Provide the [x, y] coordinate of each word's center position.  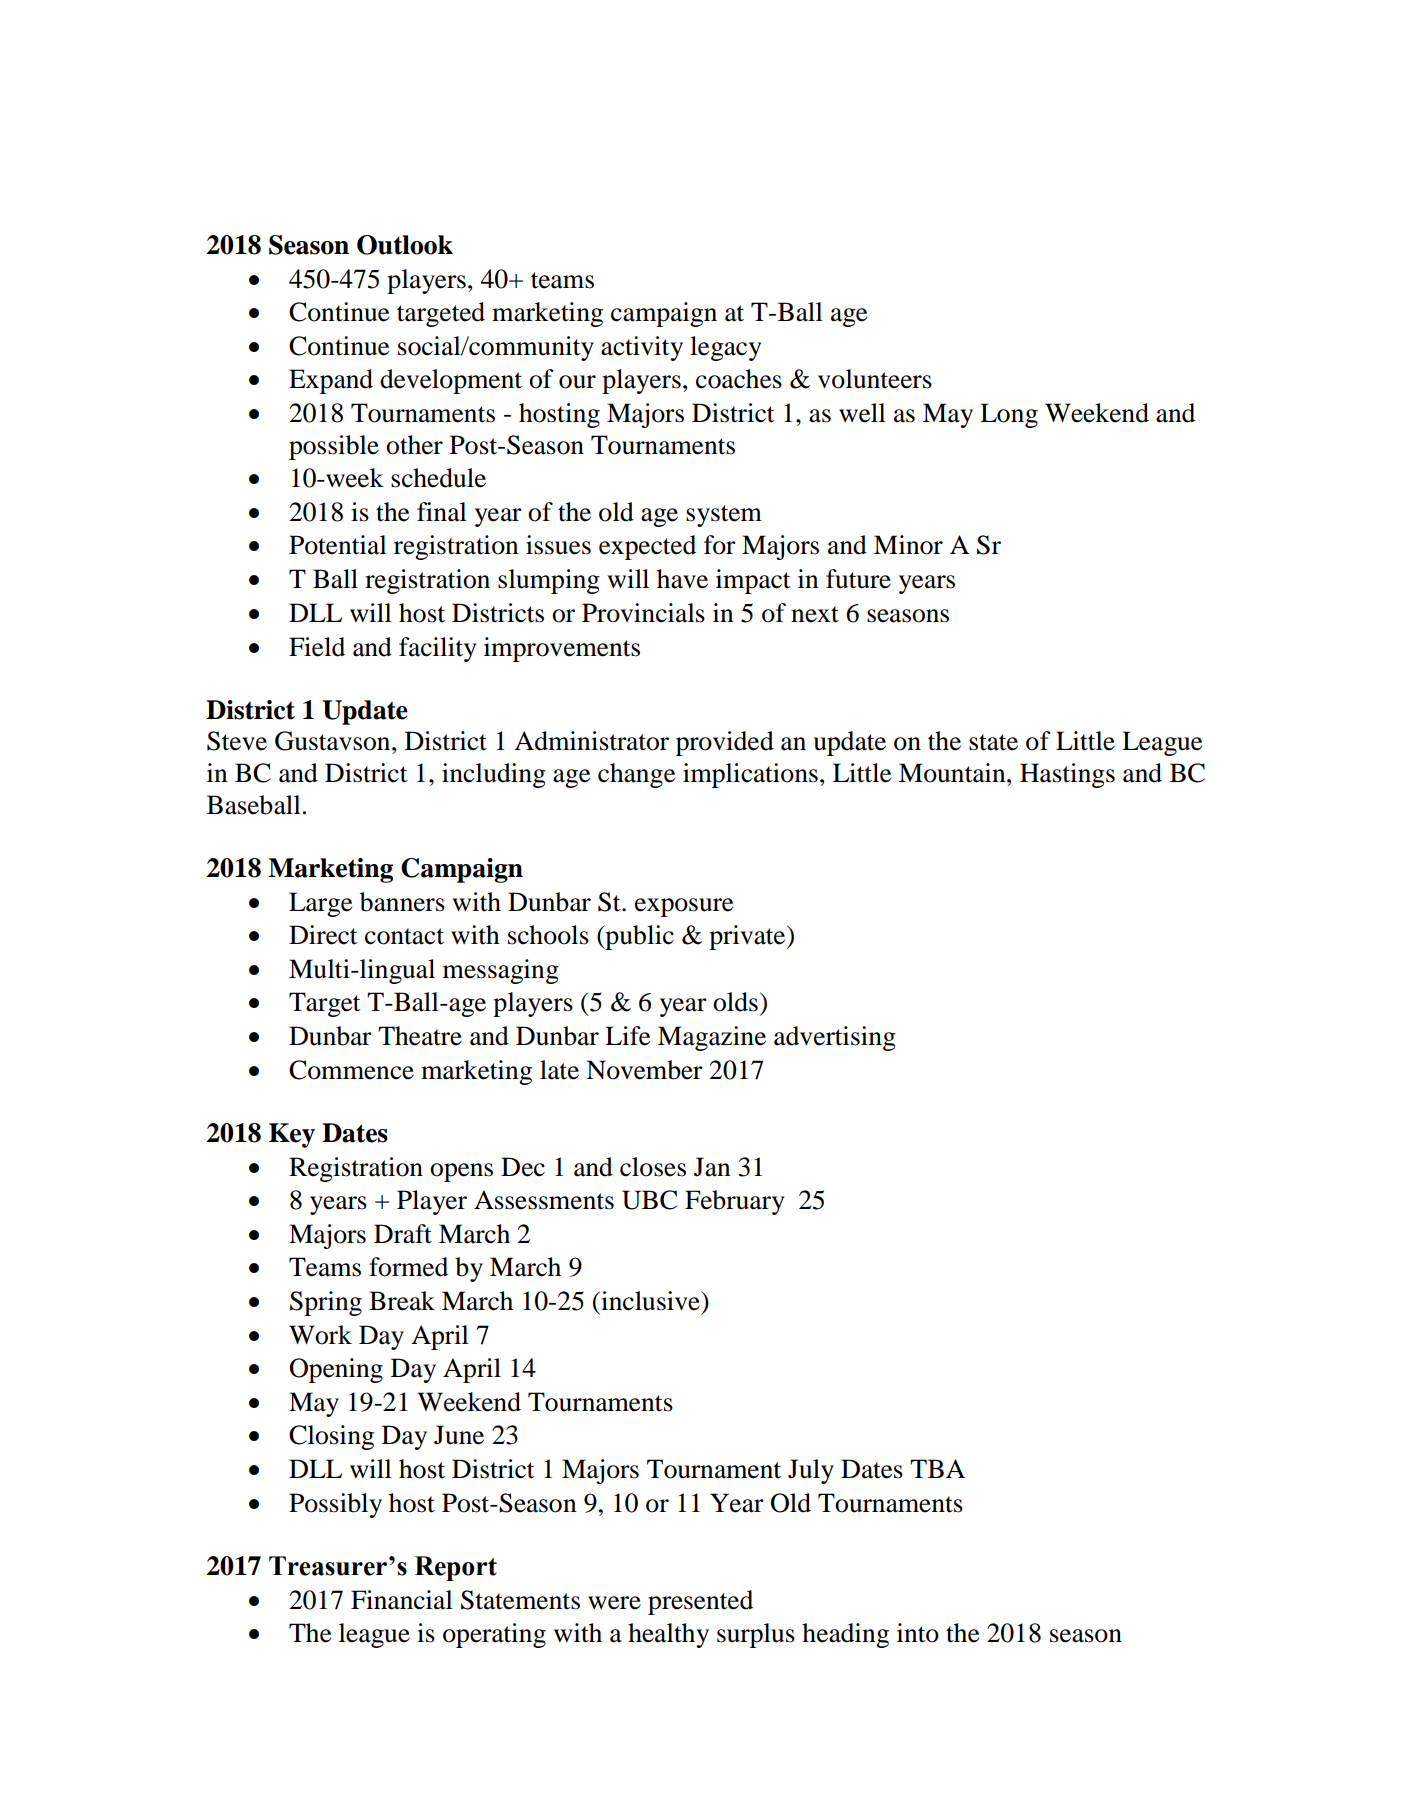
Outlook [405, 245]
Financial [402, 1600]
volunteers [875, 379]
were [614, 1603]
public [638, 937]
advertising [835, 1038]
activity [642, 348]
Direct [323, 935]
